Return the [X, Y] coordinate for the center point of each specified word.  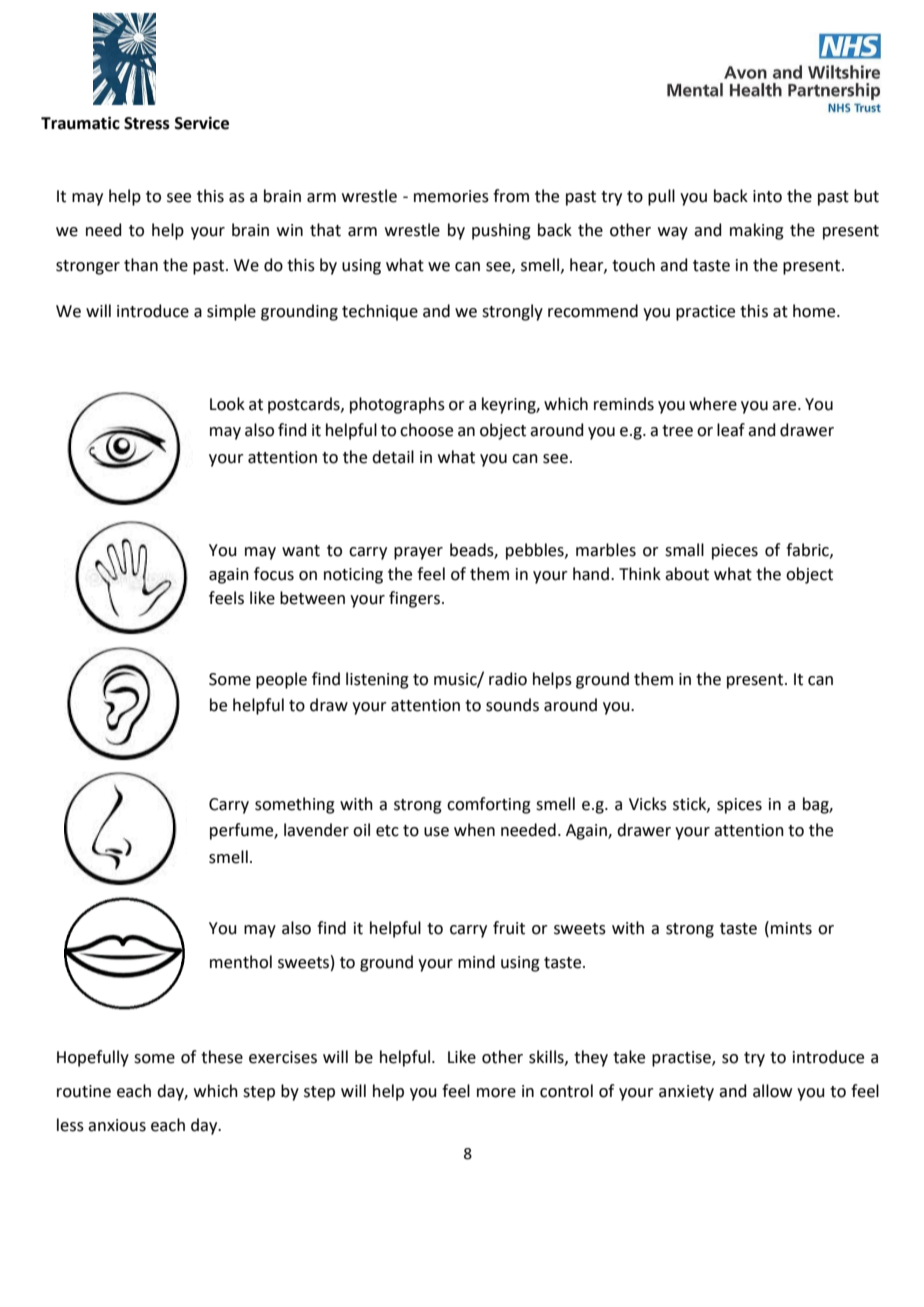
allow [772, 1091]
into [767, 196]
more [496, 1093]
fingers [414, 599]
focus [274, 574]
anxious [117, 1125]
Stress [147, 123]
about [687, 574]
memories [451, 196]
